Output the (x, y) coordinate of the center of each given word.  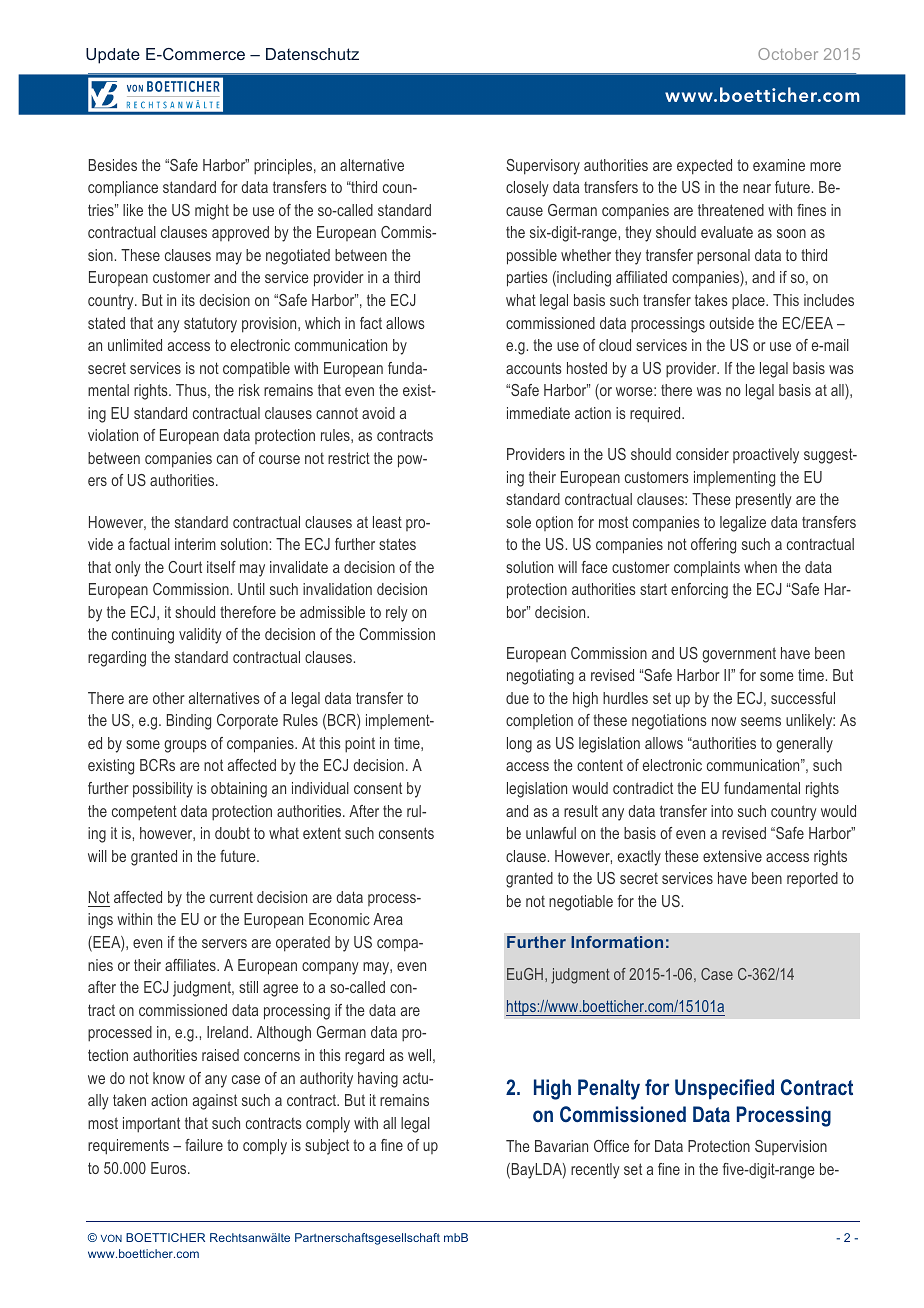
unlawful (551, 833)
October (788, 54)
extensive (732, 856)
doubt (232, 833)
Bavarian (561, 1146)
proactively (766, 456)
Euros (170, 1168)
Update (113, 56)
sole (518, 522)
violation (113, 435)
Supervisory (543, 167)
